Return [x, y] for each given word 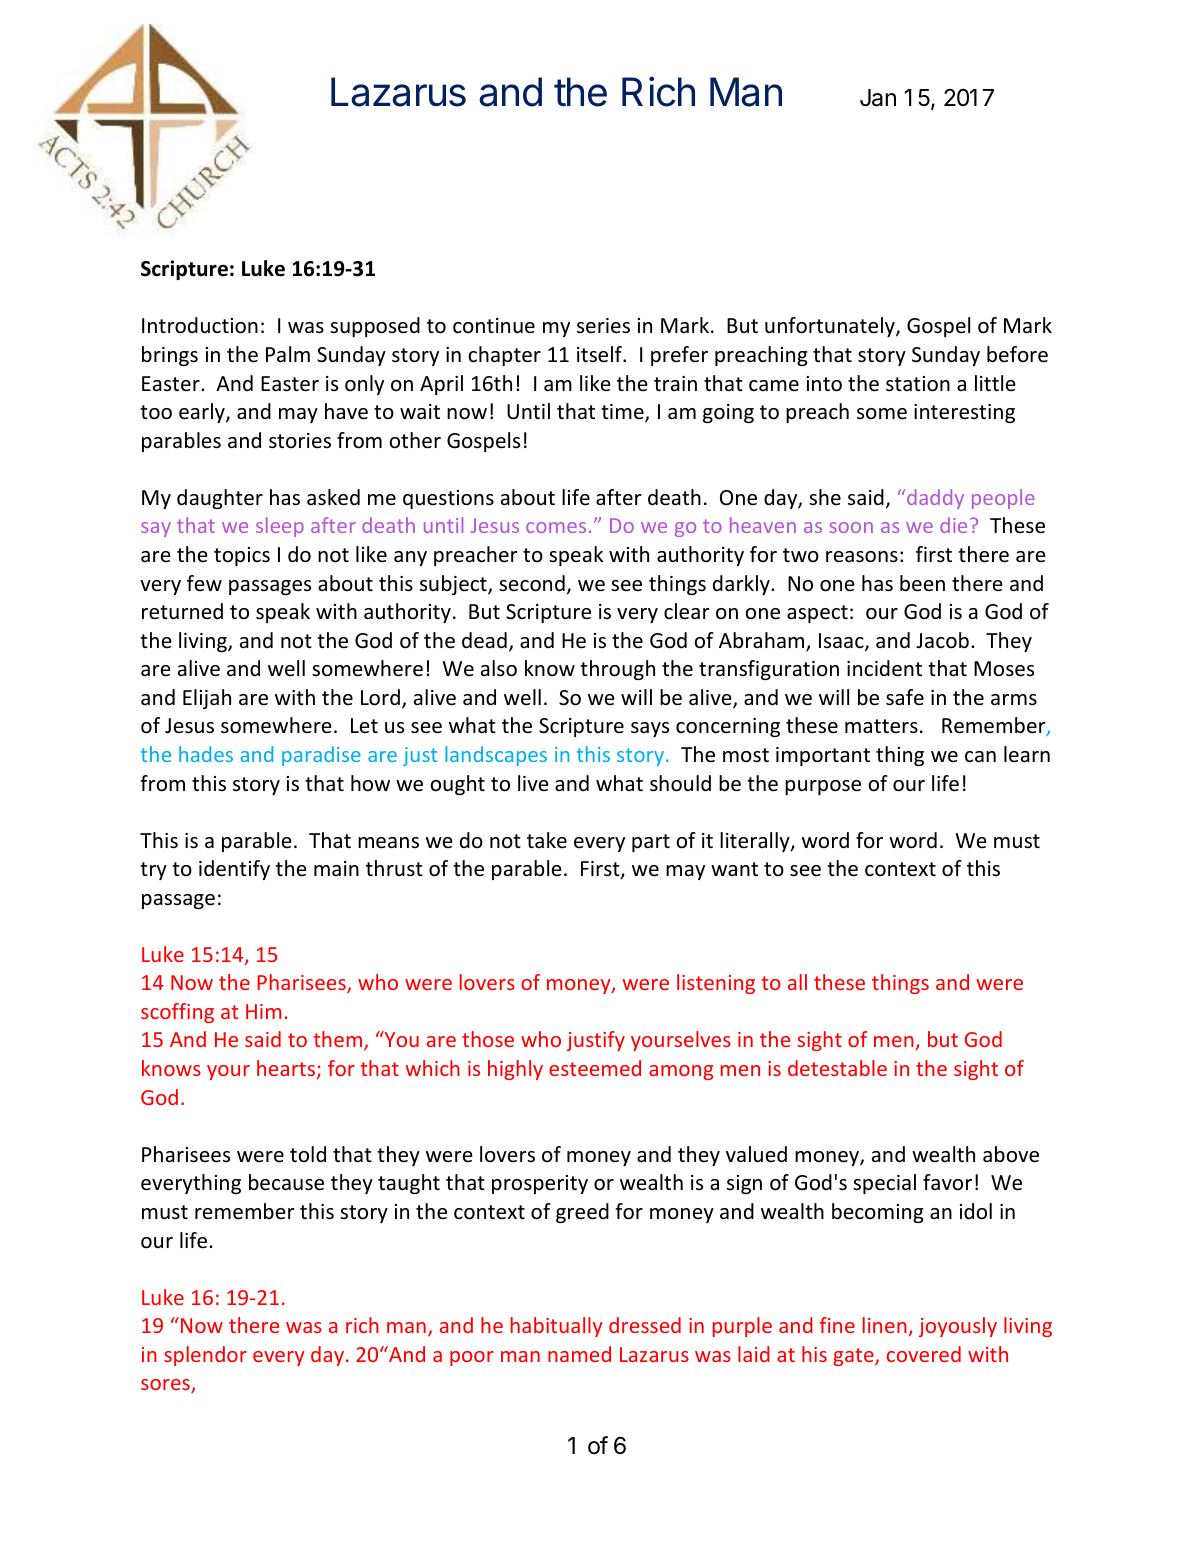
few [204, 583]
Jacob [942, 640]
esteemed [595, 1068]
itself [600, 354]
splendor [205, 1356]
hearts [287, 1069]
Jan [878, 98]
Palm [288, 354]
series [603, 326]
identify [234, 870]
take [547, 840]
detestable [837, 1068]
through [617, 670]
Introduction [200, 325]
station [918, 384]
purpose [823, 787]
